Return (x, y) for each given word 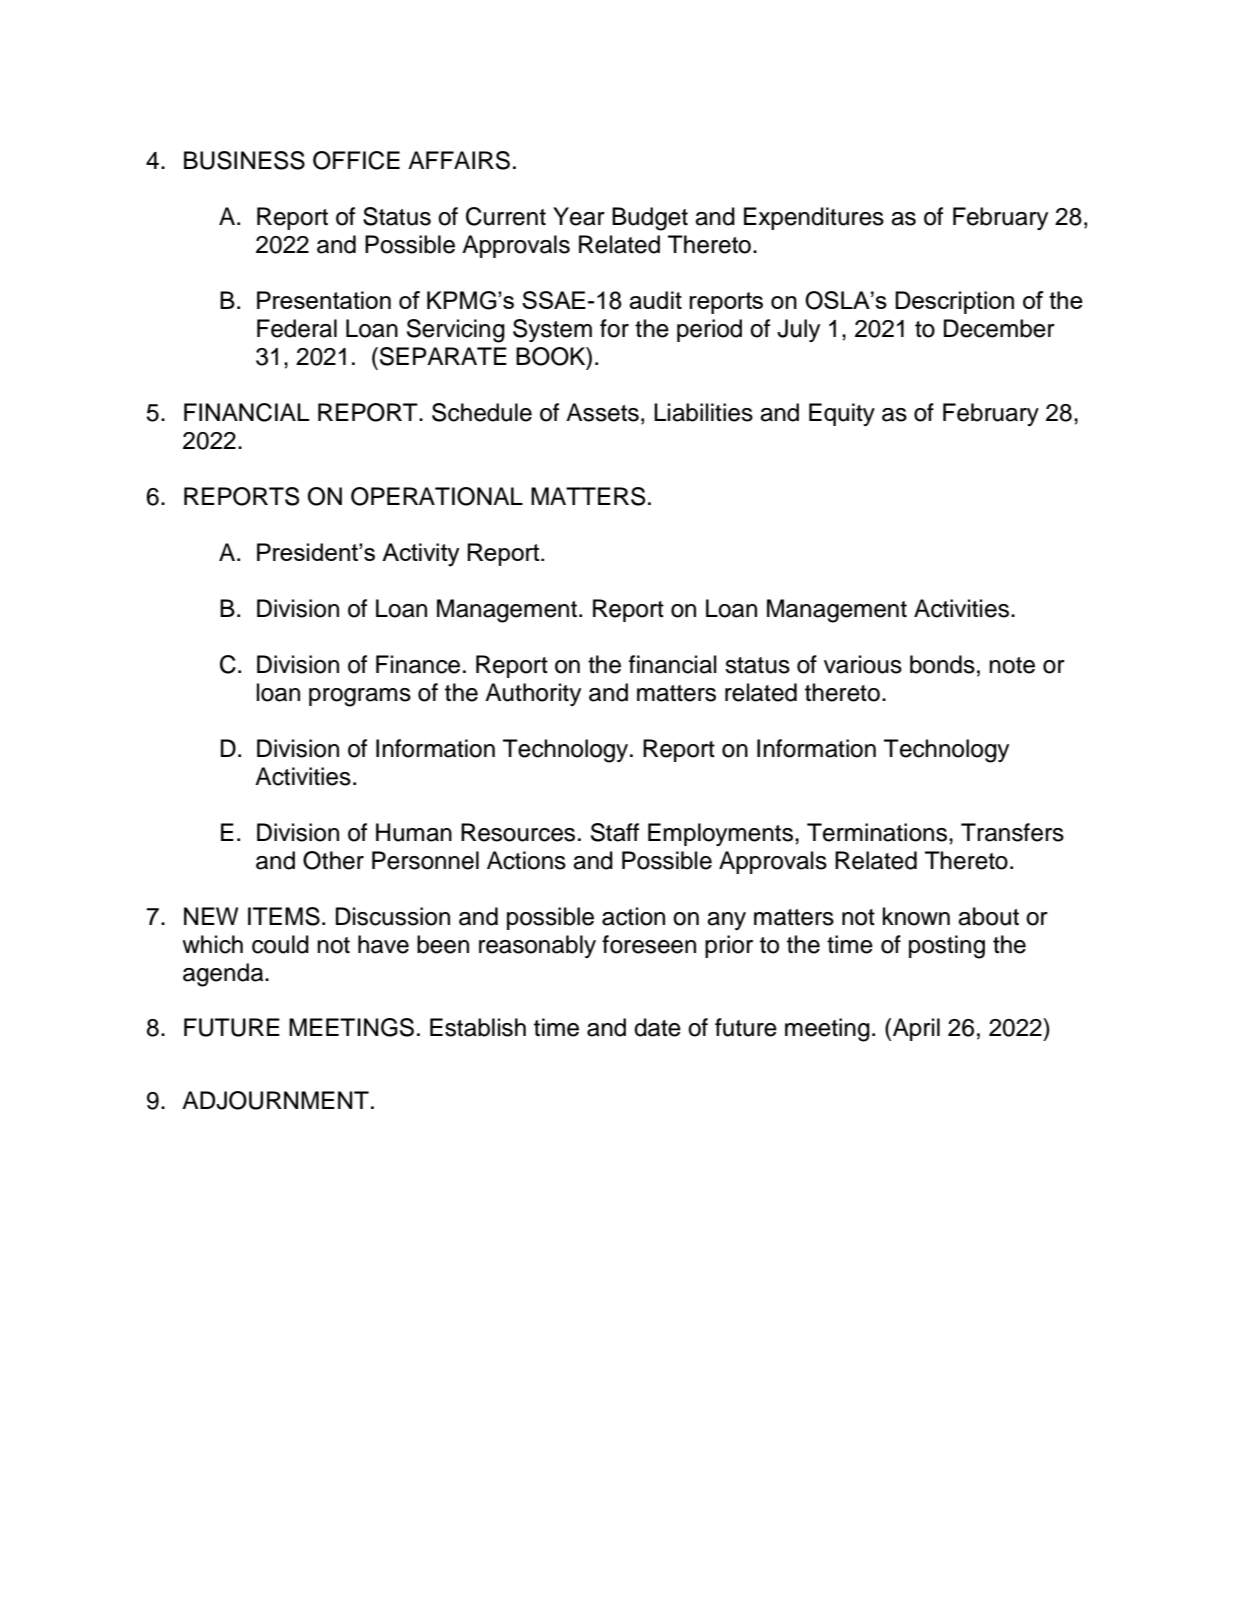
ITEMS (284, 916)
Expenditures (814, 218)
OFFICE (356, 160)
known (916, 916)
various (863, 664)
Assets (602, 412)
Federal (297, 328)
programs (360, 697)
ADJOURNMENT (275, 1100)
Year (579, 216)
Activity (421, 555)
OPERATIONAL (437, 496)
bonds (942, 664)
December (999, 328)
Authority (533, 694)
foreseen (649, 944)
